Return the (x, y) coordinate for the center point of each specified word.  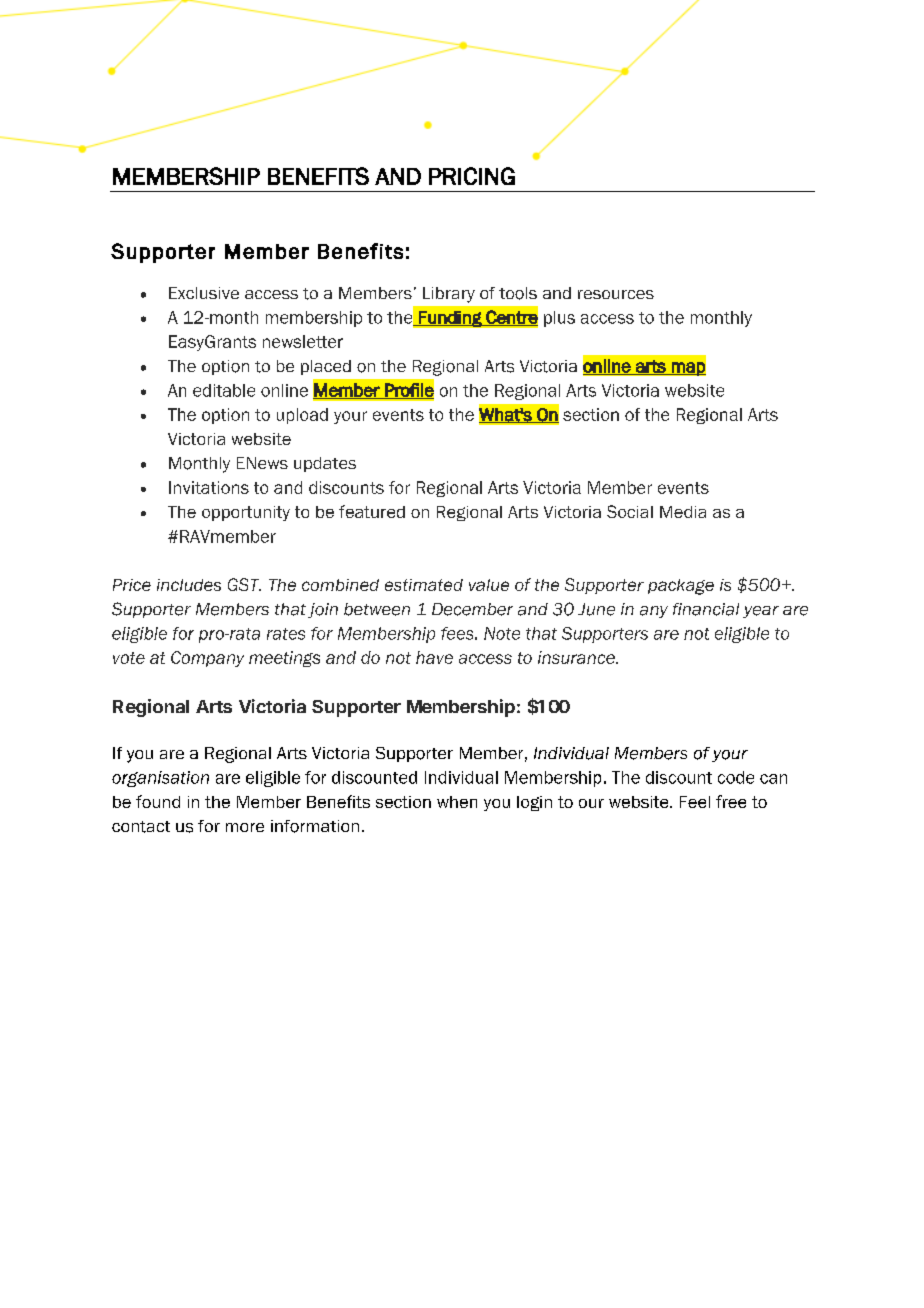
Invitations (209, 487)
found (158, 801)
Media (683, 512)
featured (372, 511)
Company (207, 659)
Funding (450, 319)
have (434, 657)
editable (224, 390)
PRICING (472, 176)
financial (706, 609)
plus (559, 319)
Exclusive (204, 293)
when (457, 802)
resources (616, 294)
